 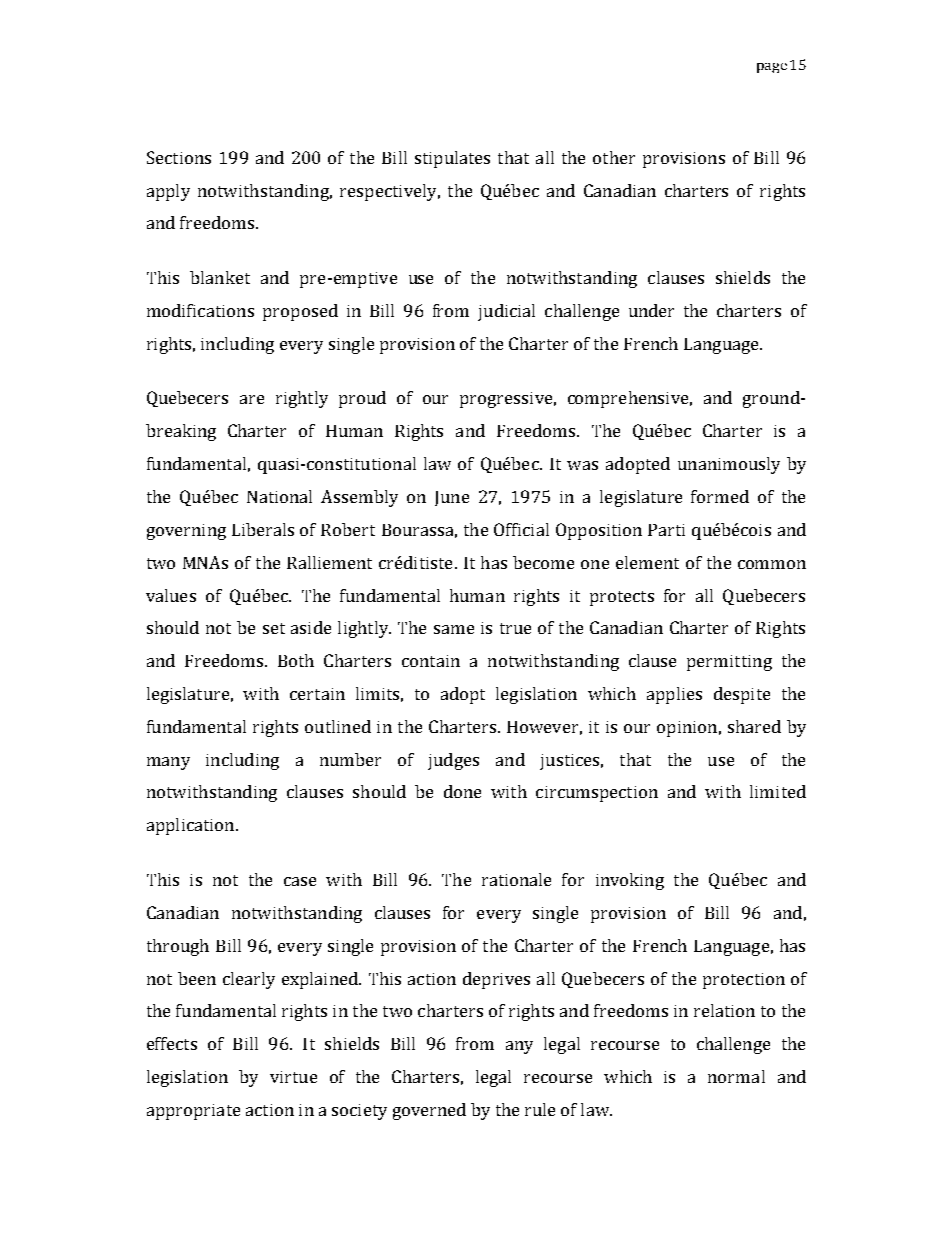 I want to click on other, so click(x=614, y=157).
